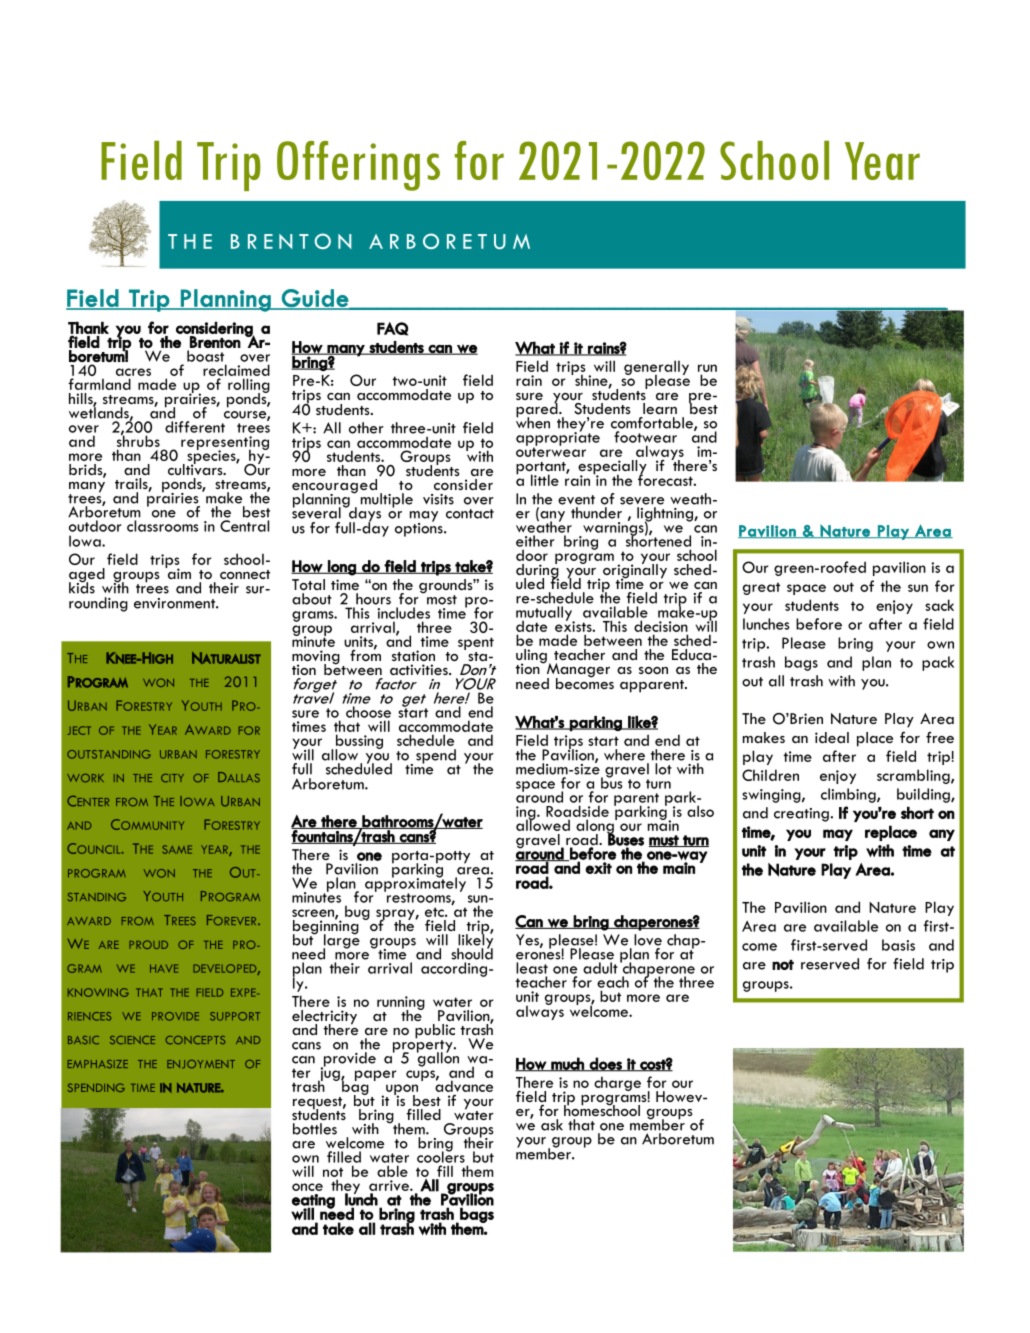 The height and width of the document is (1333, 1030). I want to click on ask, so click(552, 1125).
